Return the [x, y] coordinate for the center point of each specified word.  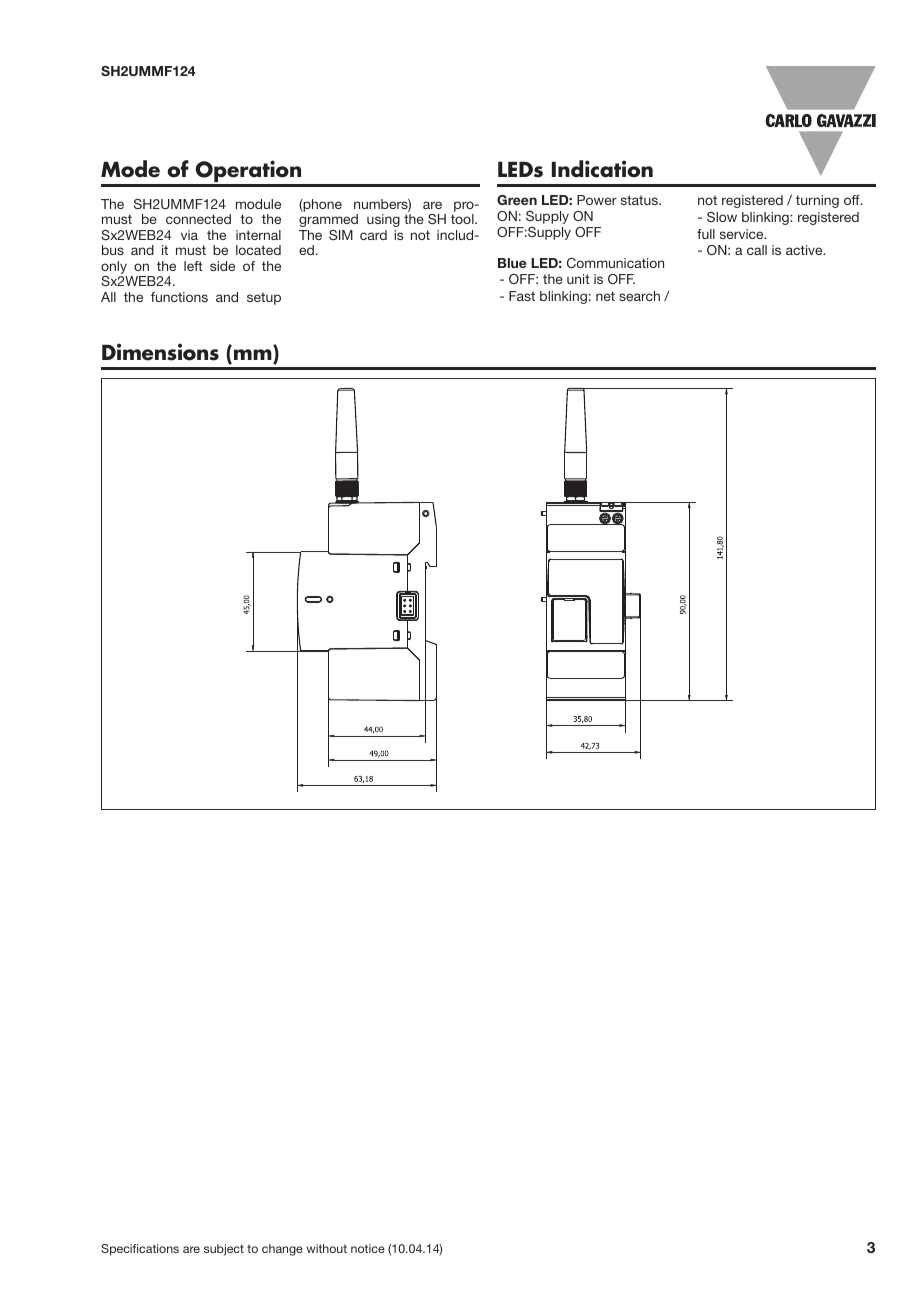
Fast [522, 296]
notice [368, 1248]
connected [198, 219]
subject [224, 1250]
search [639, 296]
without [326, 1248]
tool [463, 219]
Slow [722, 217]
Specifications [140, 1250]
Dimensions [160, 352]
